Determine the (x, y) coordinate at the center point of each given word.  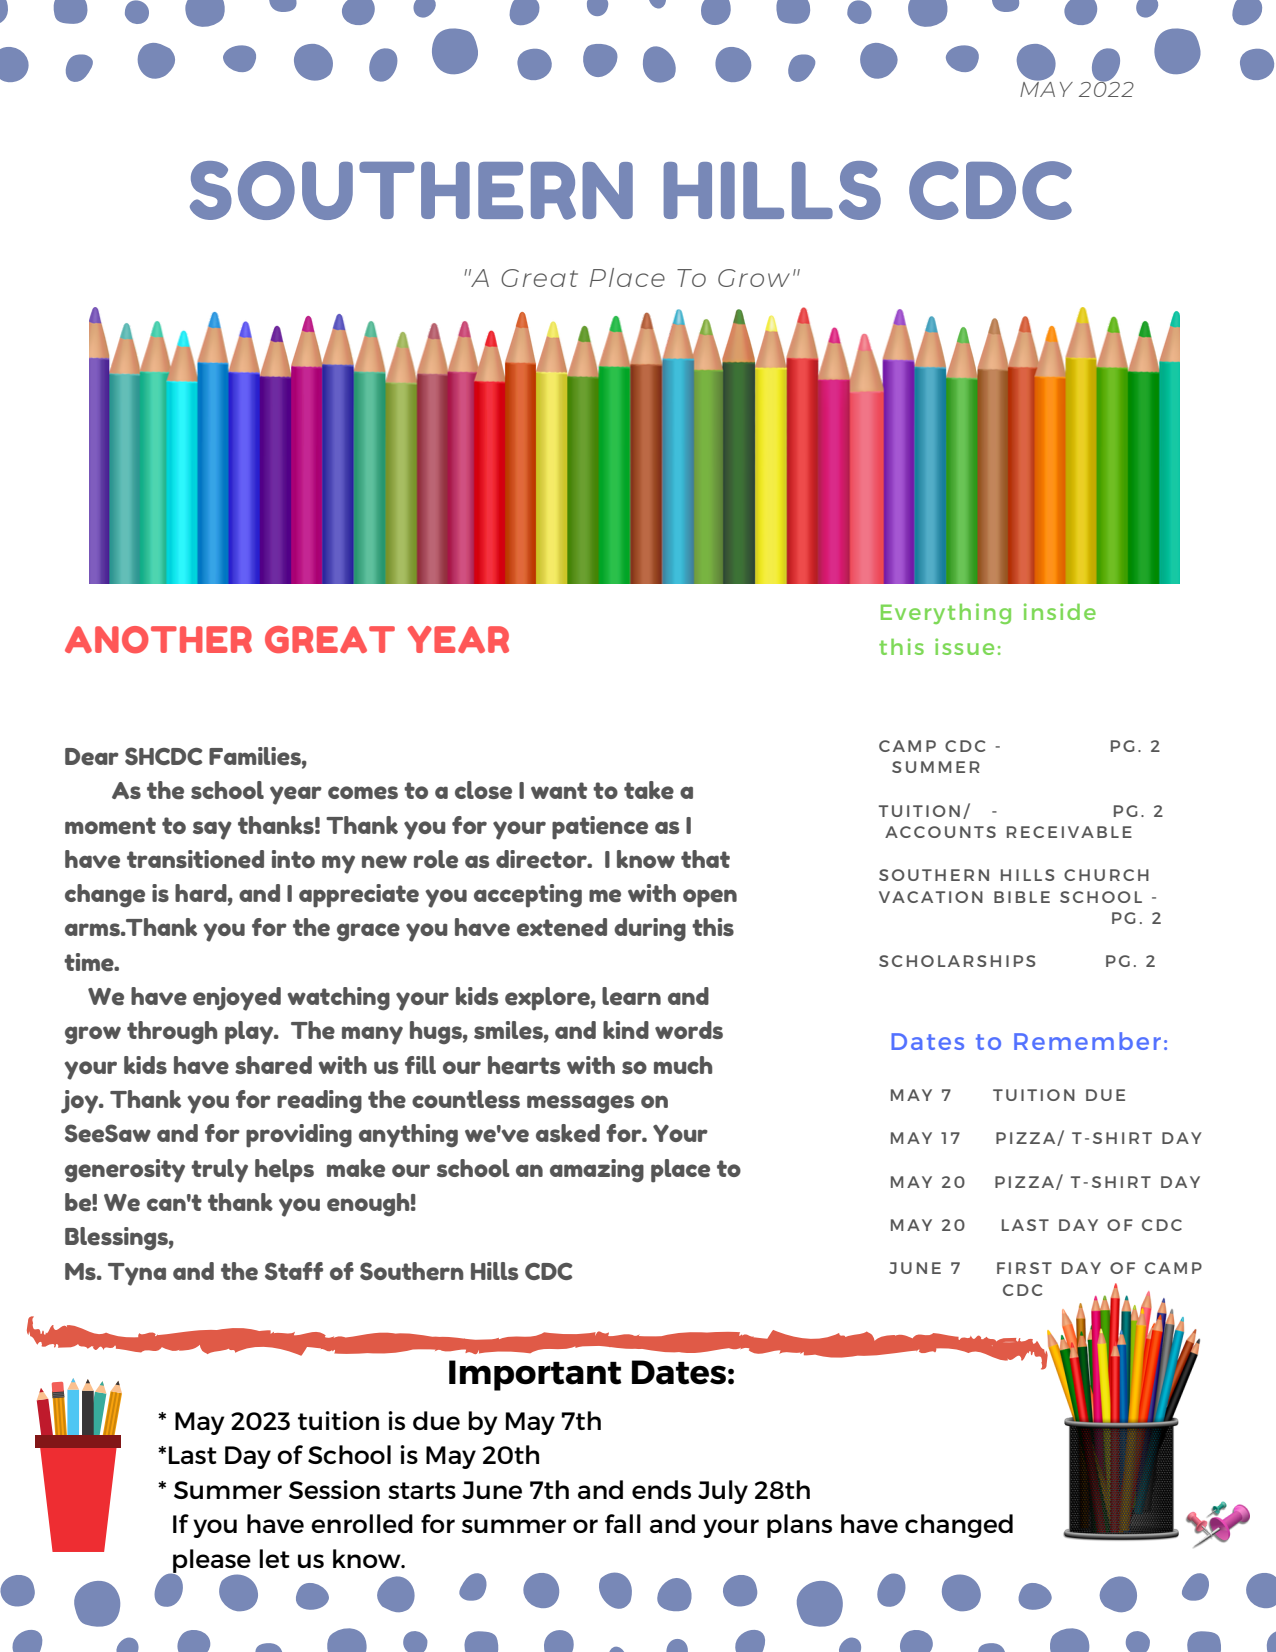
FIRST (1024, 1268)
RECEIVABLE (1069, 832)
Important (535, 1375)
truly (219, 1171)
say (212, 830)
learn (631, 996)
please (211, 1562)
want (559, 790)
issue (964, 646)
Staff (294, 1271)
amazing (597, 1171)
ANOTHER (158, 640)
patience (600, 828)
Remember (1087, 1041)
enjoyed (237, 999)
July (723, 1492)
